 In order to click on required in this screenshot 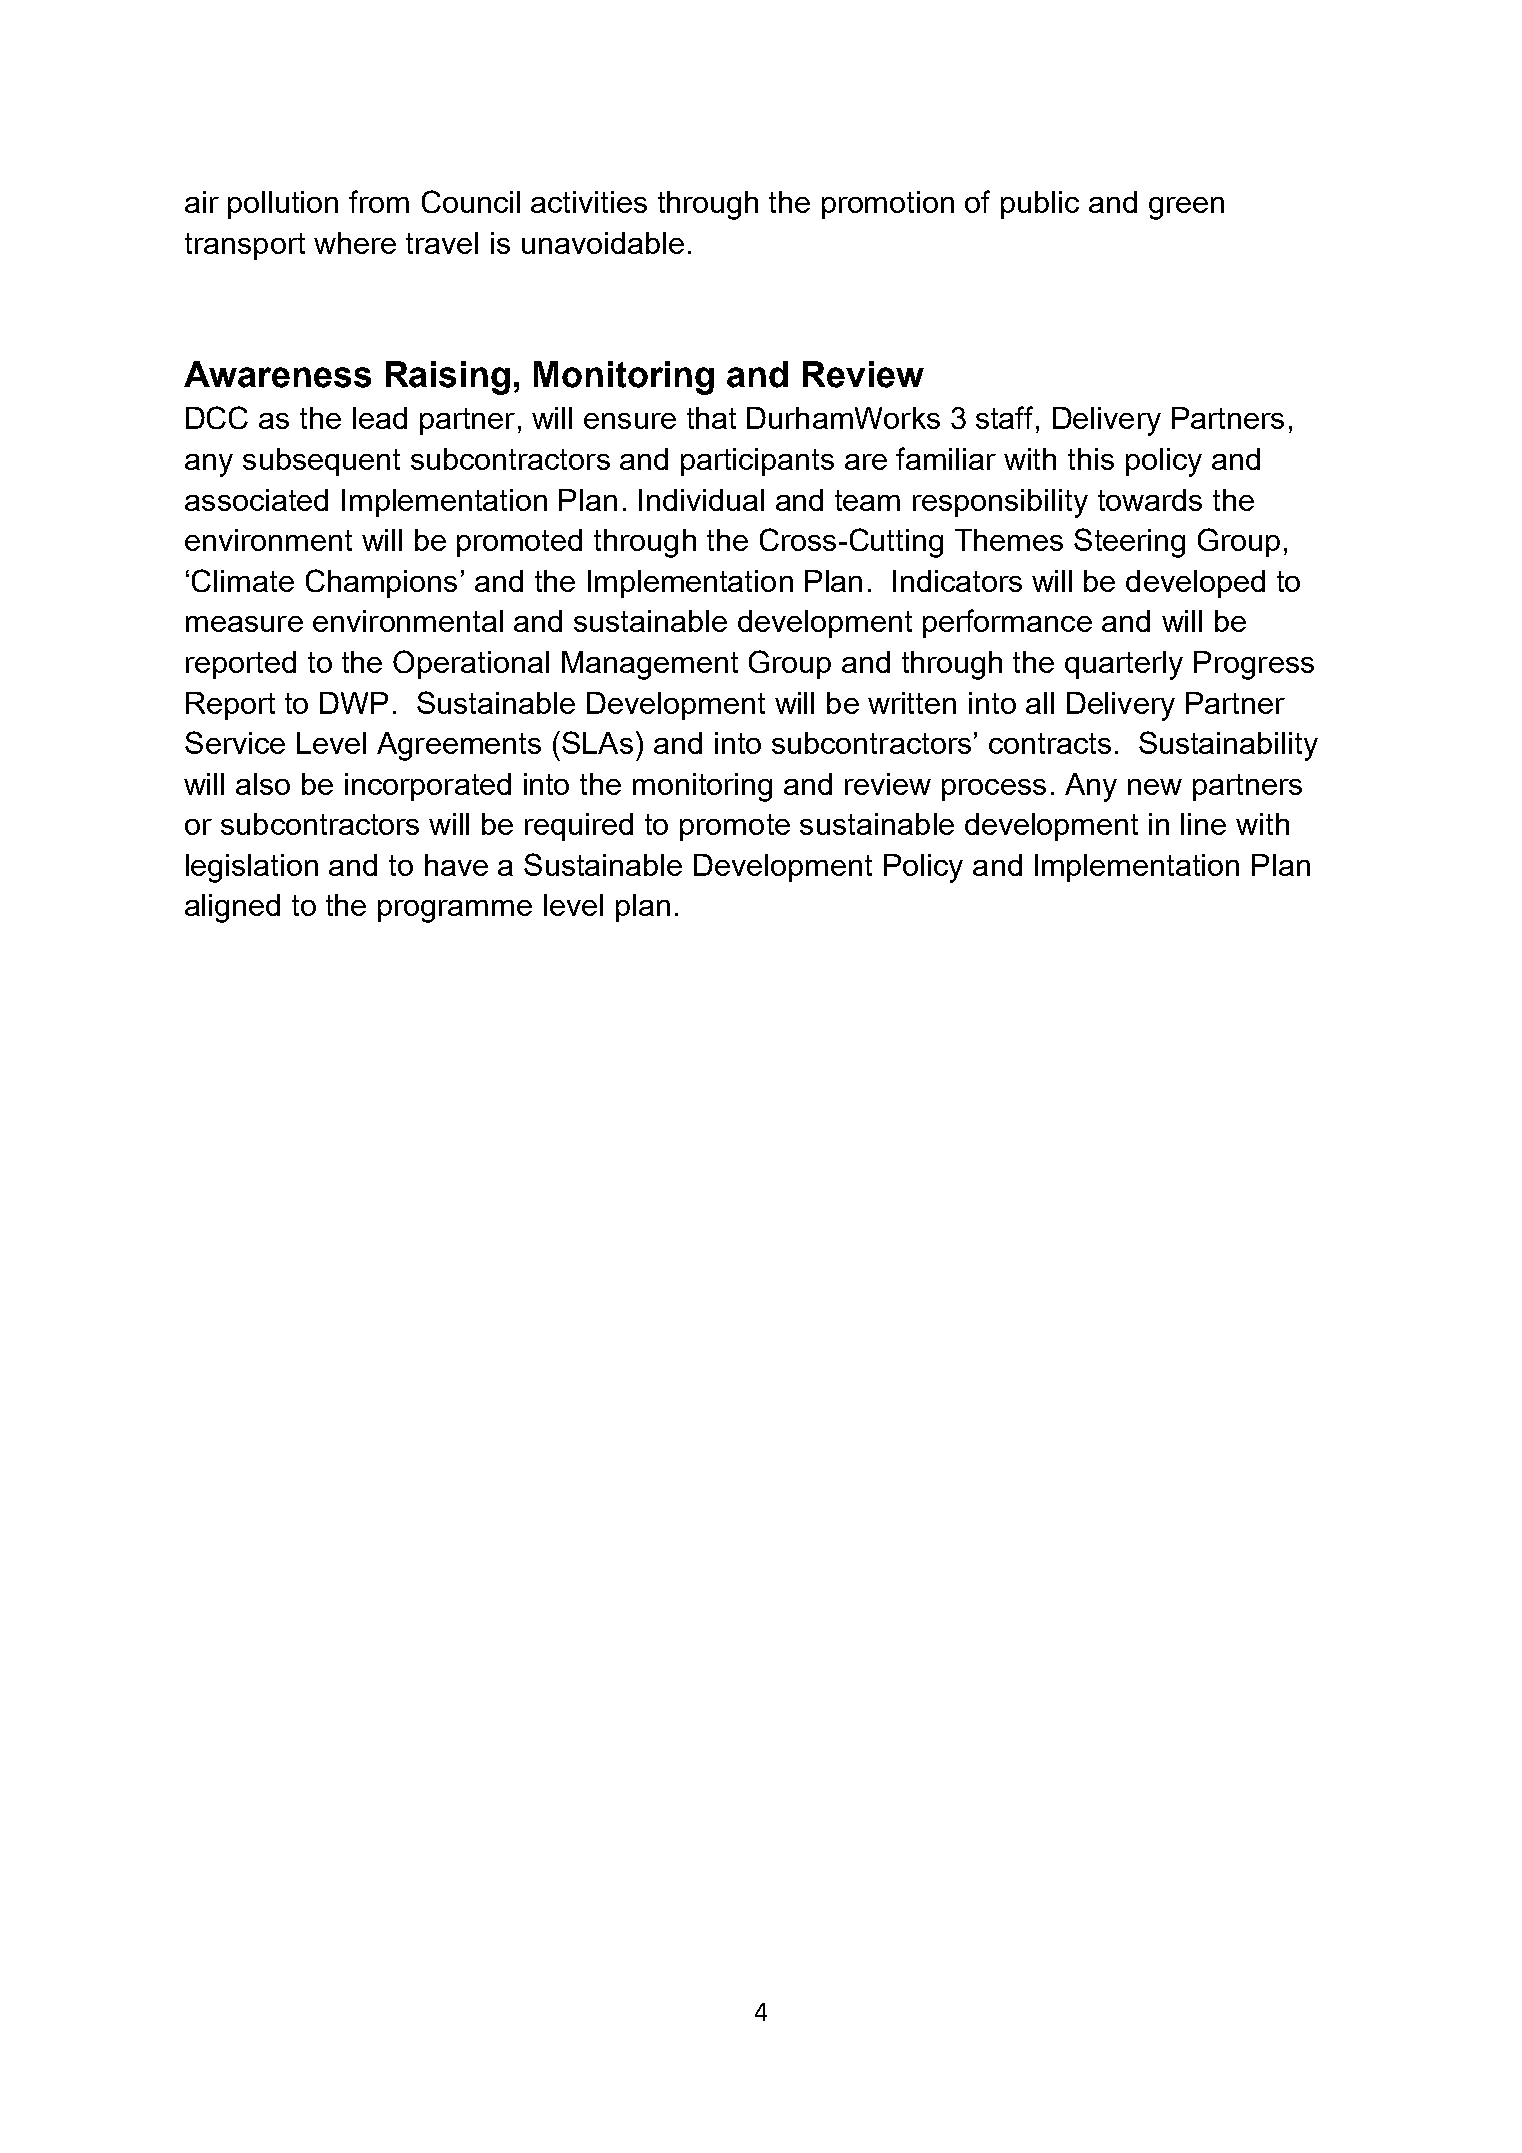, I will do `click(579, 827)`.
